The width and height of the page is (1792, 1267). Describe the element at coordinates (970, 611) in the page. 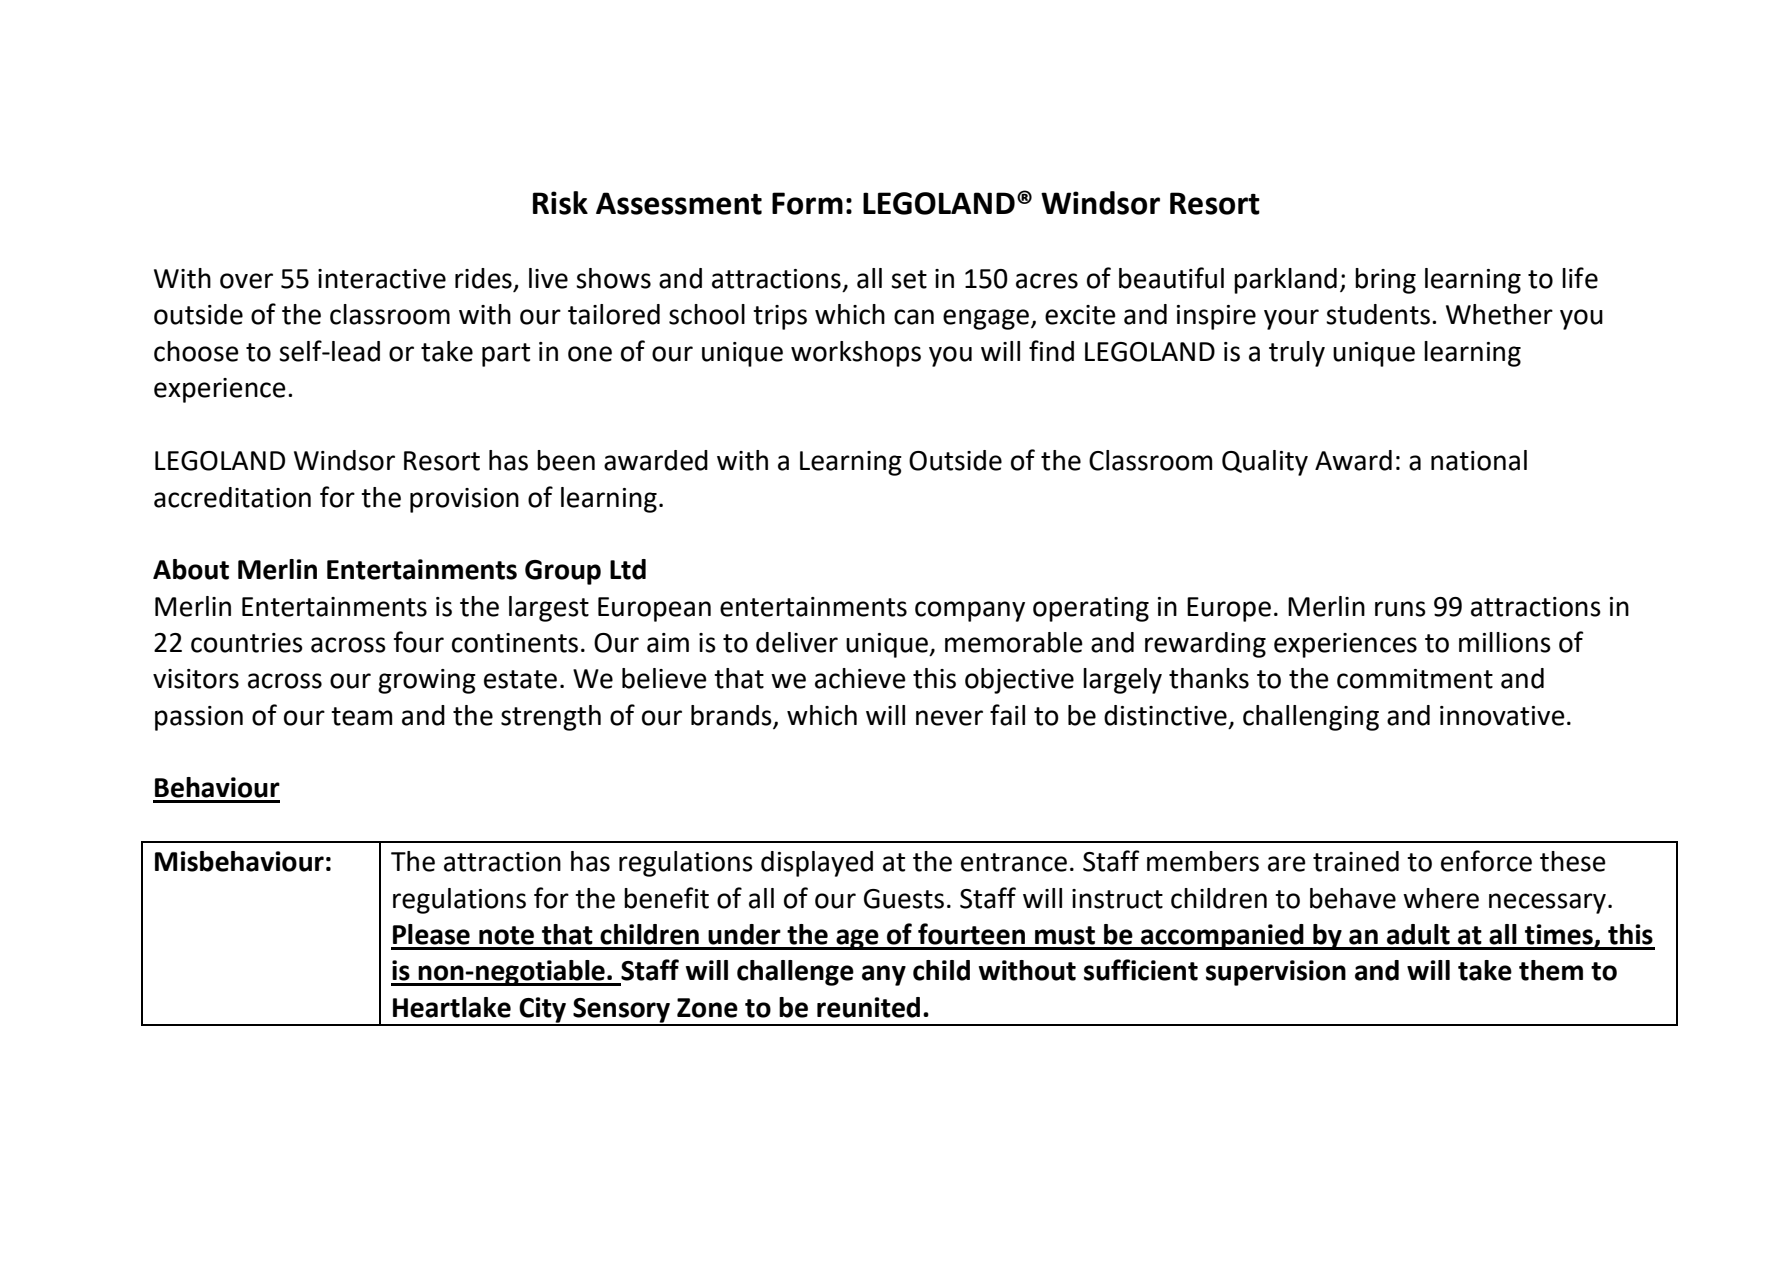

I see `company` at that location.
